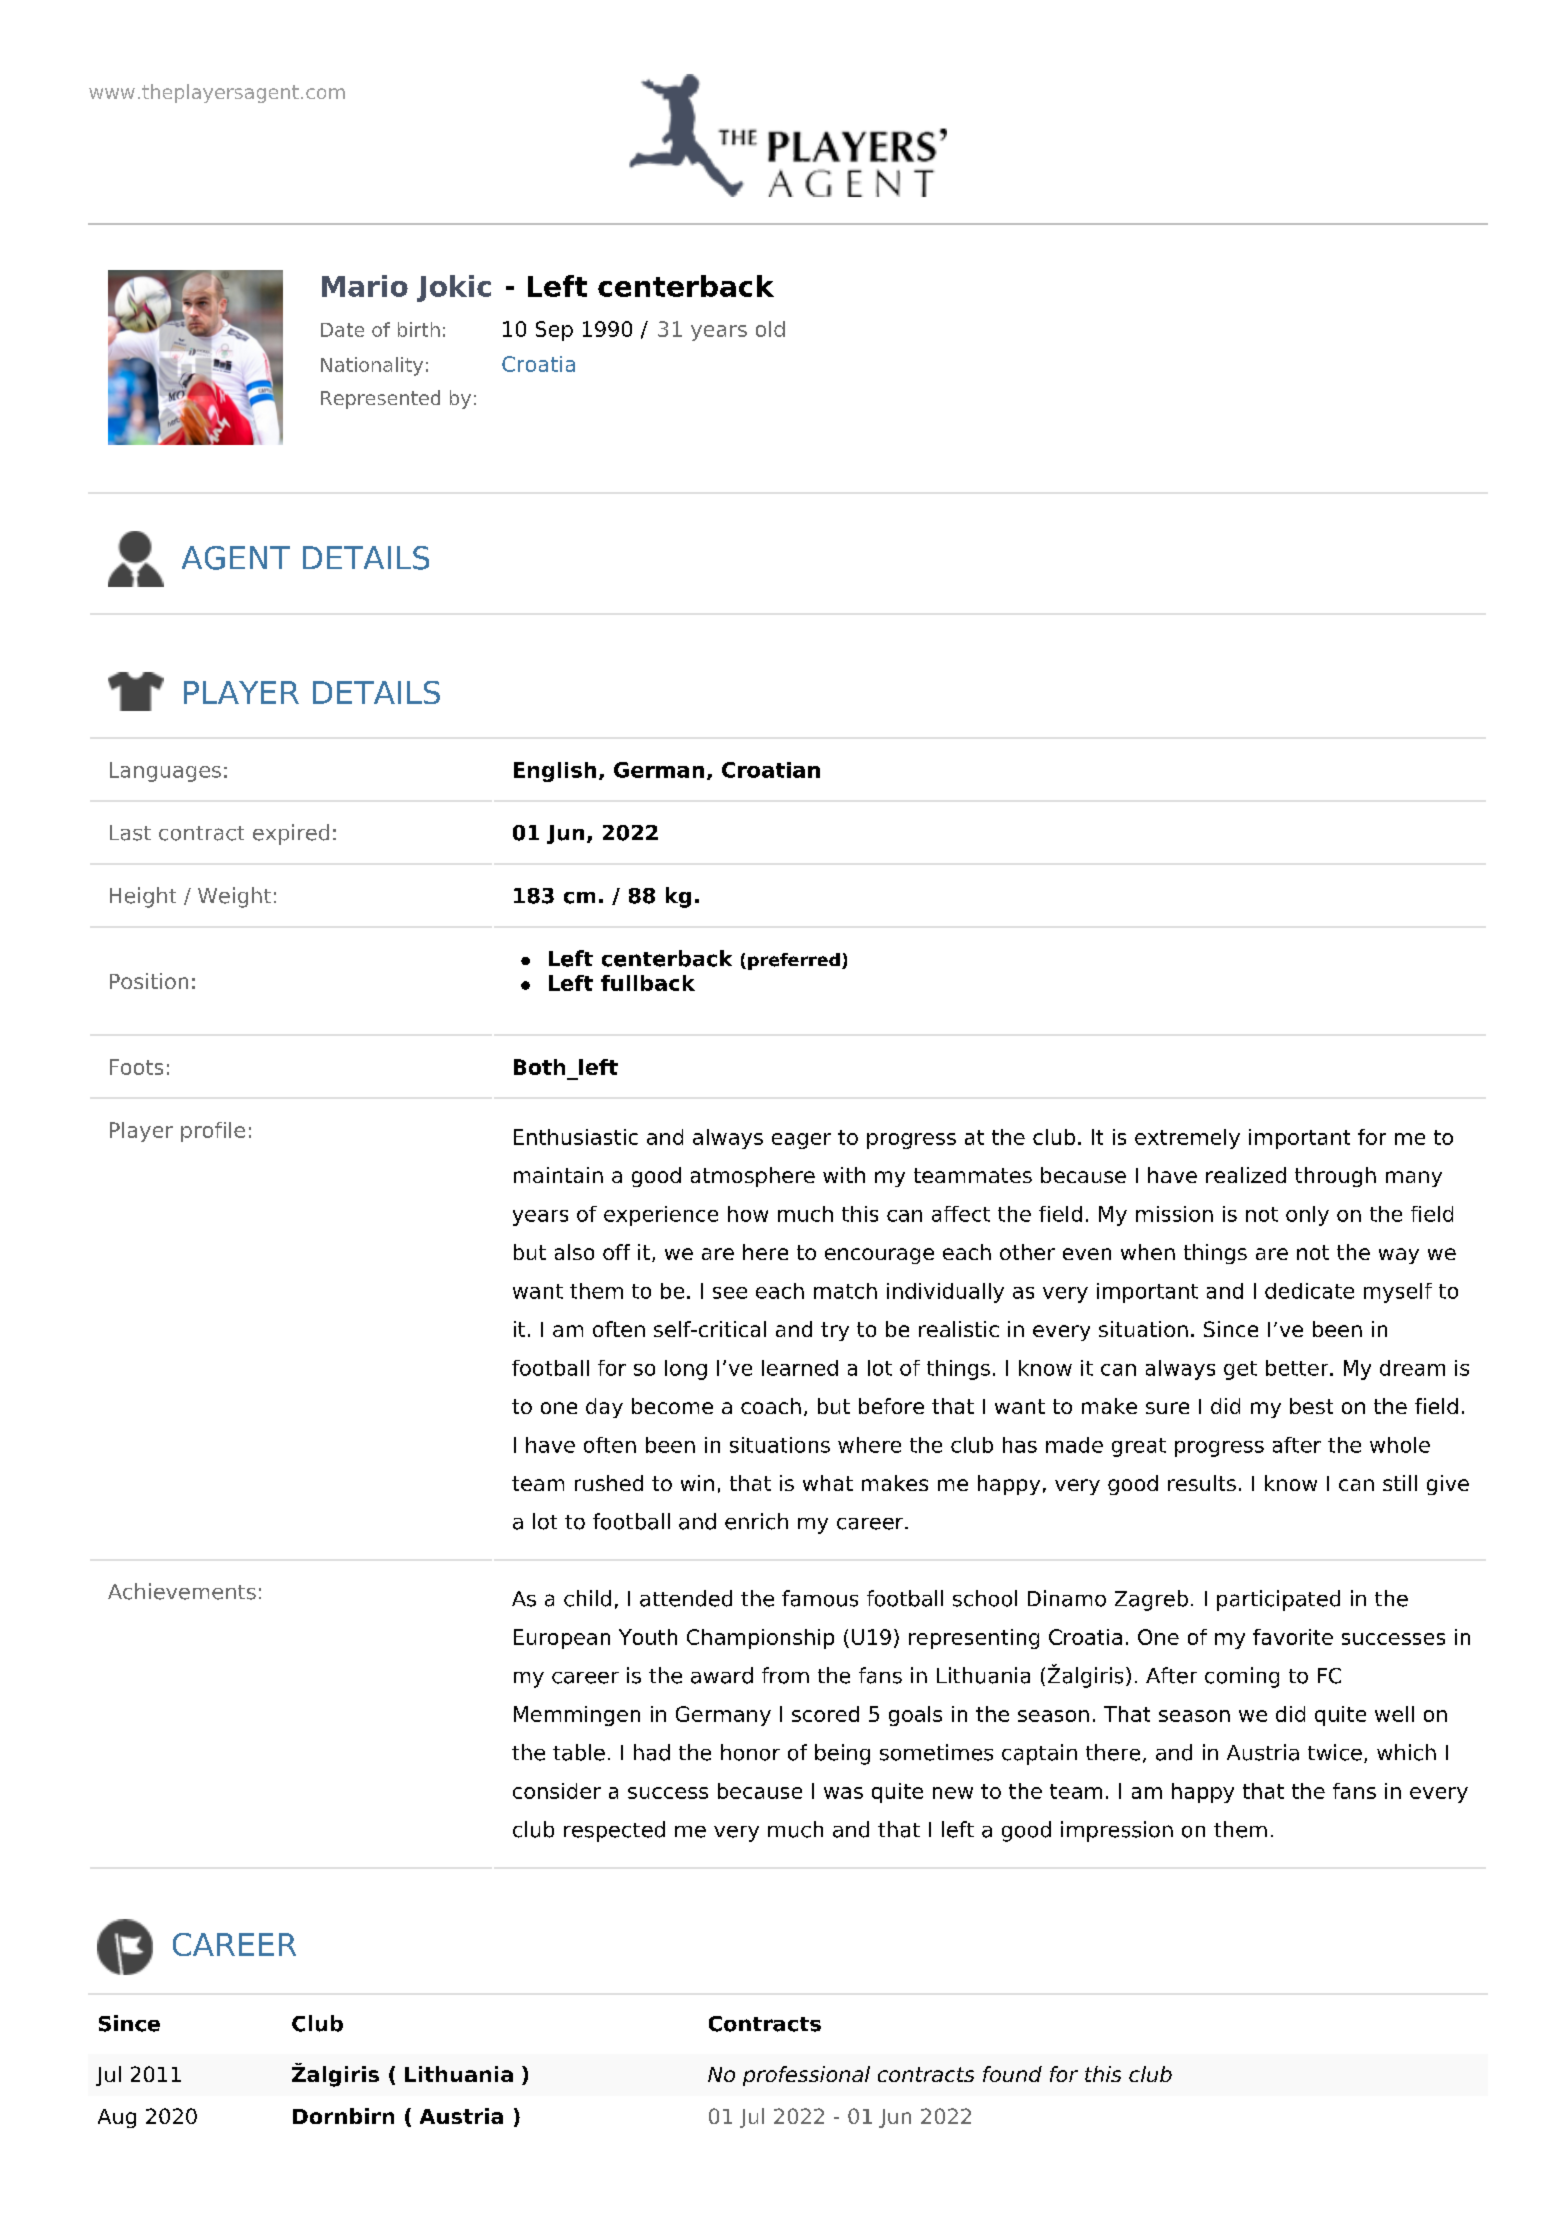 The height and width of the screenshot is (2213, 1564). What do you see at coordinates (557, 1791) in the screenshot?
I see `consider` at bounding box center [557, 1791].
